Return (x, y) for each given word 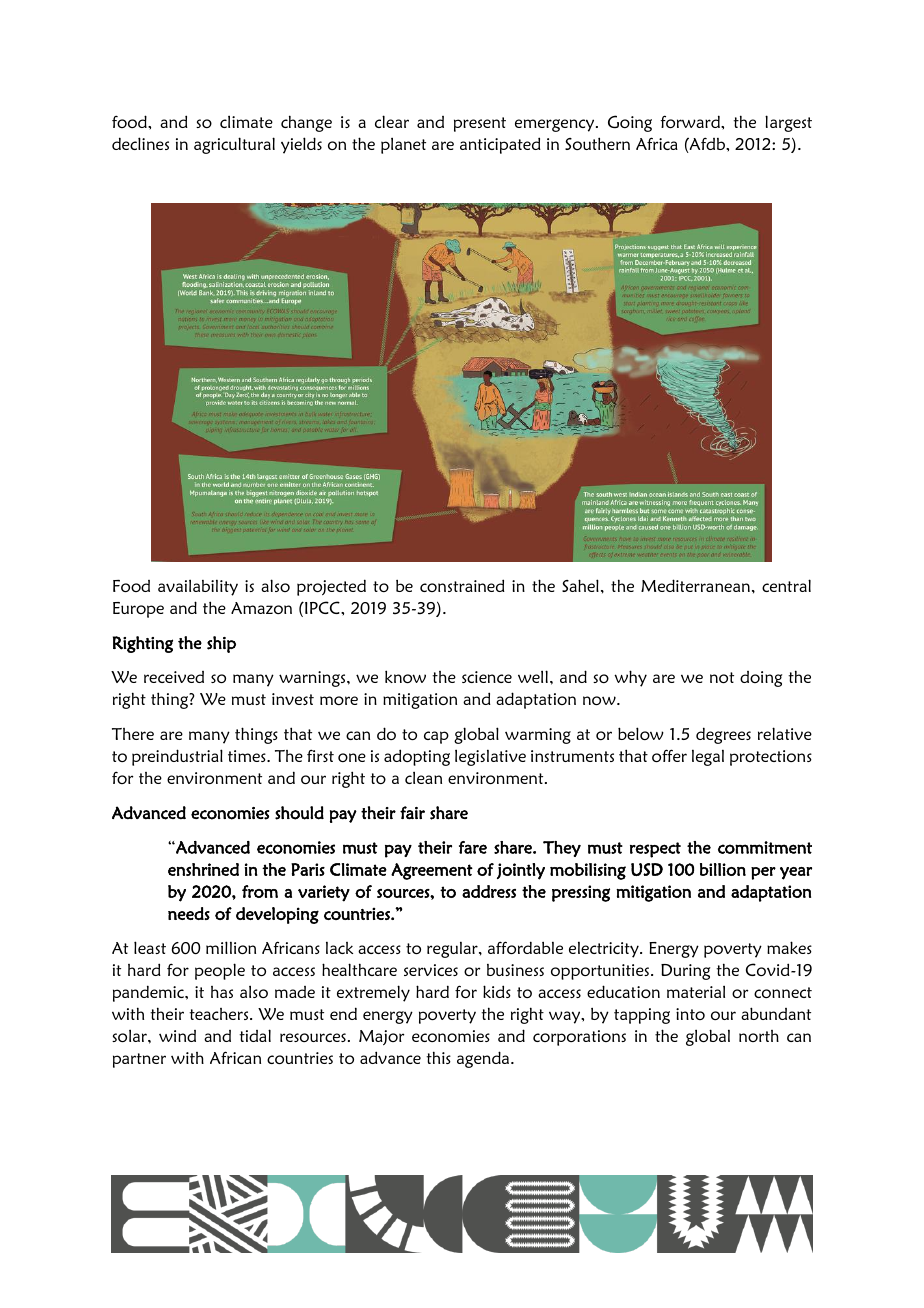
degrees (723, 735)
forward (691, 121)
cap (436, 737)
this (438, 1057)
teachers (220, 1014)
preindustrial (177, 757)
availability (198, 587)
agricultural (234, 145)
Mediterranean (695, 585)
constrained (462, 585)
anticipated (500, 145)
